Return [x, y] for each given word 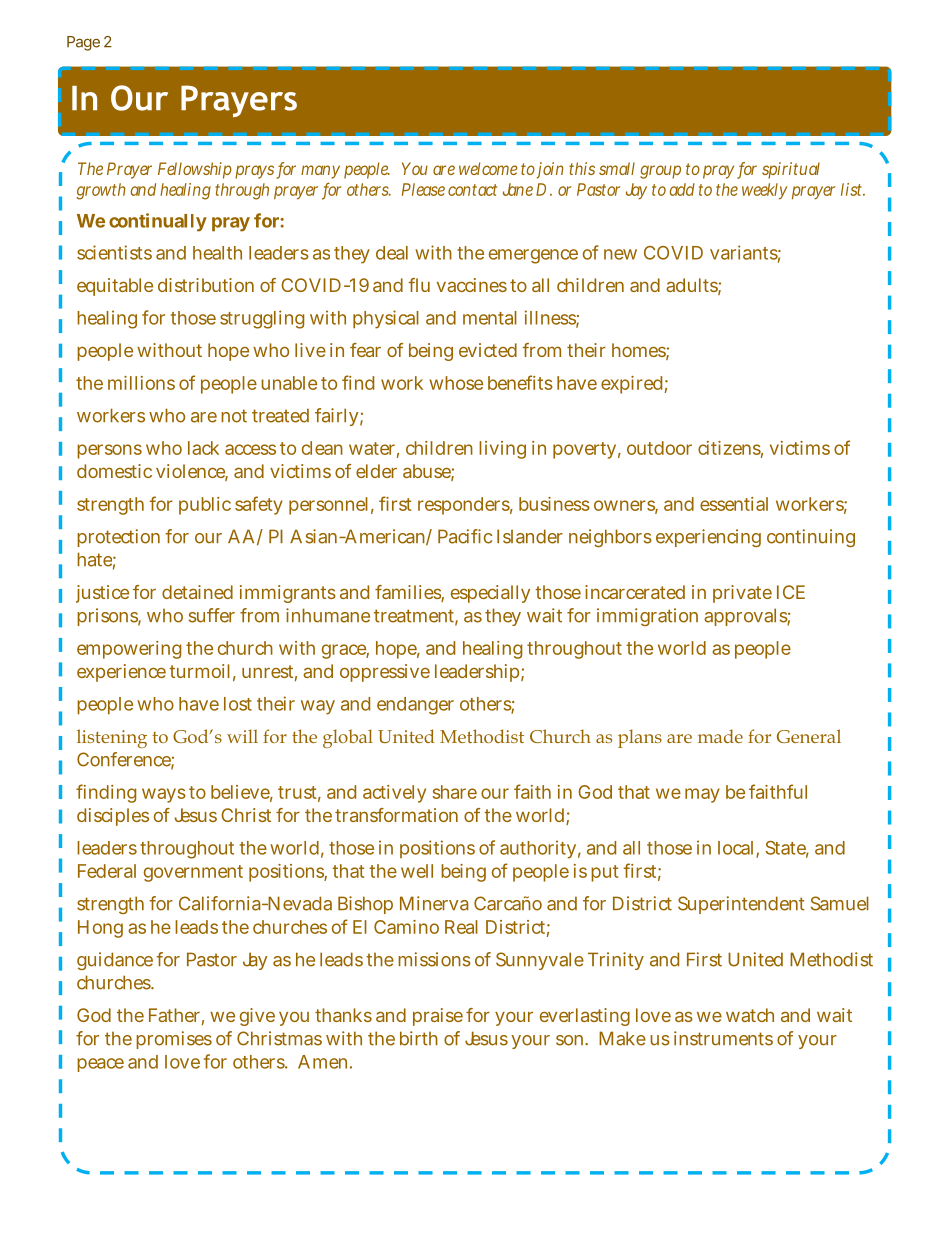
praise [438, 1017]
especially [490, 594]
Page [83, 43]
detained [197, 592]
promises [174, 1040]
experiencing [708, 538]
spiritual [791, 170]
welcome [488, 168]
